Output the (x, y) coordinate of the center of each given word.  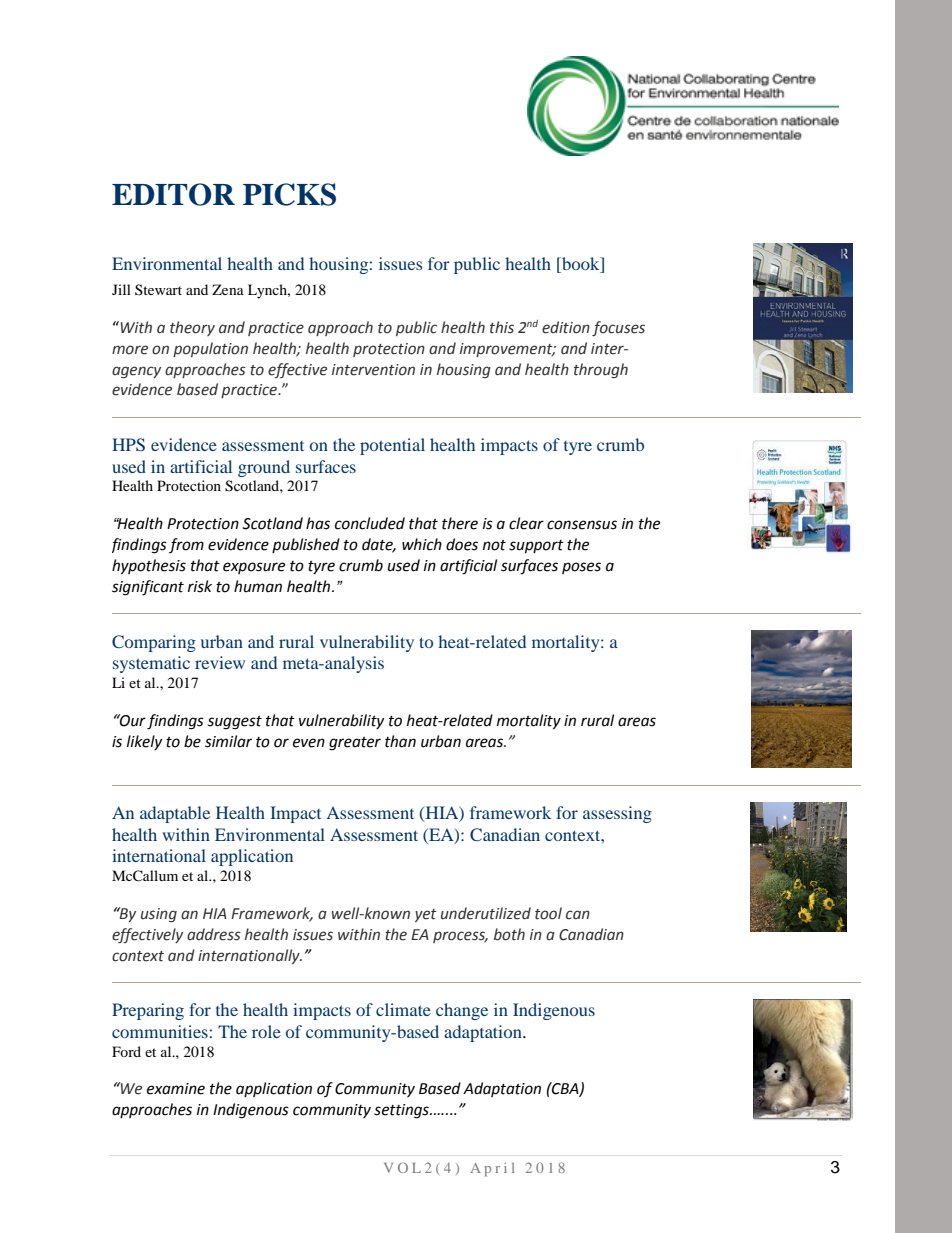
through (601, 370)
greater (355, 744)
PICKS (289, 194)
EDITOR (173, 194)
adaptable (175, 814)
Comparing (154, 643)
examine (176, 1089)
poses (581, 568)
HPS (128, 445)
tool (548, 913)
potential (392, 446)
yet (426, 915)
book (581, 265)
